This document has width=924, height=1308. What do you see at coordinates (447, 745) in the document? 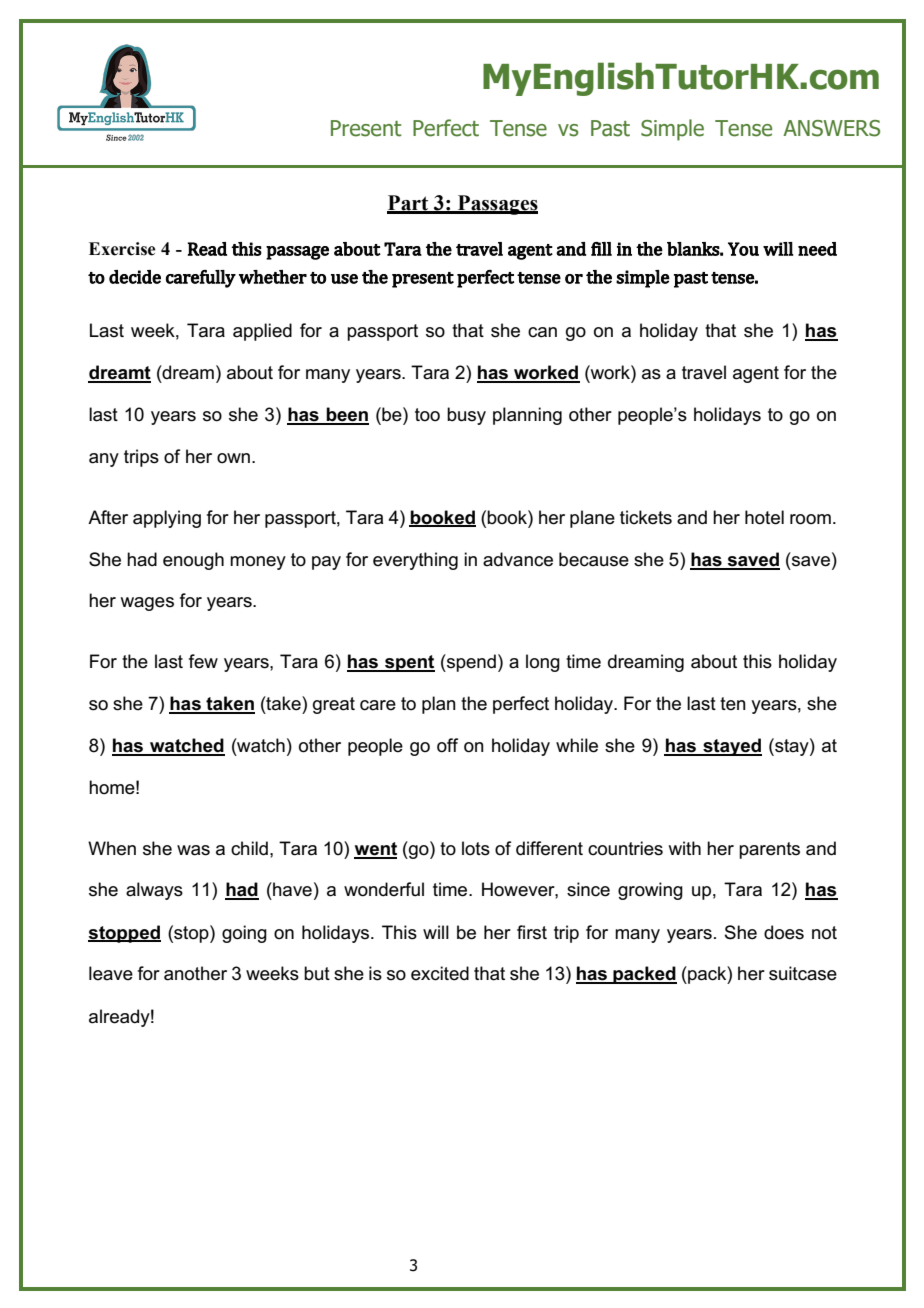
I see `off` at bounding box center [447, 745].
